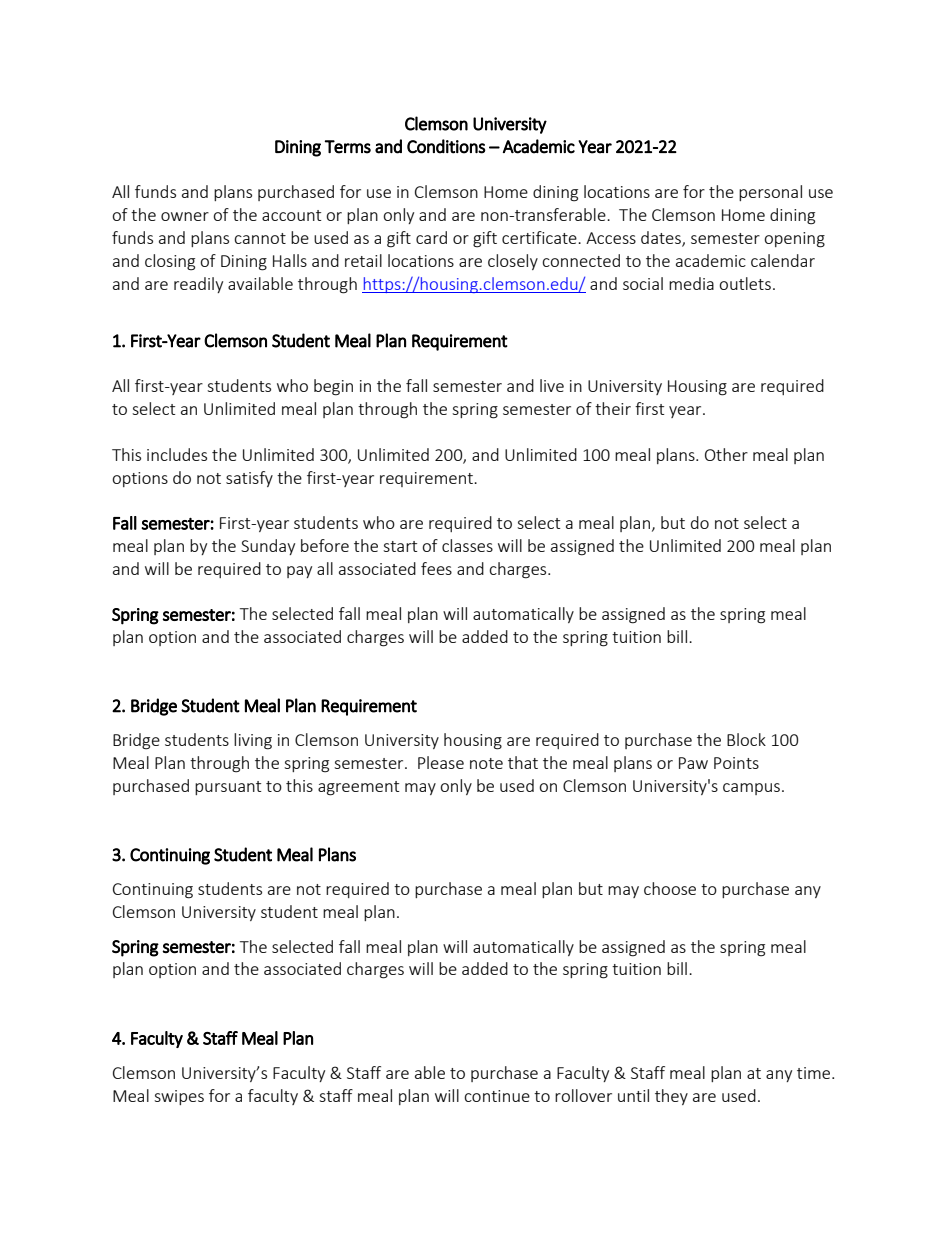 The height and width of the document is (1233, 952). Describe the element at coordinates (736, 763) in the document. I see `Points` at that location.
